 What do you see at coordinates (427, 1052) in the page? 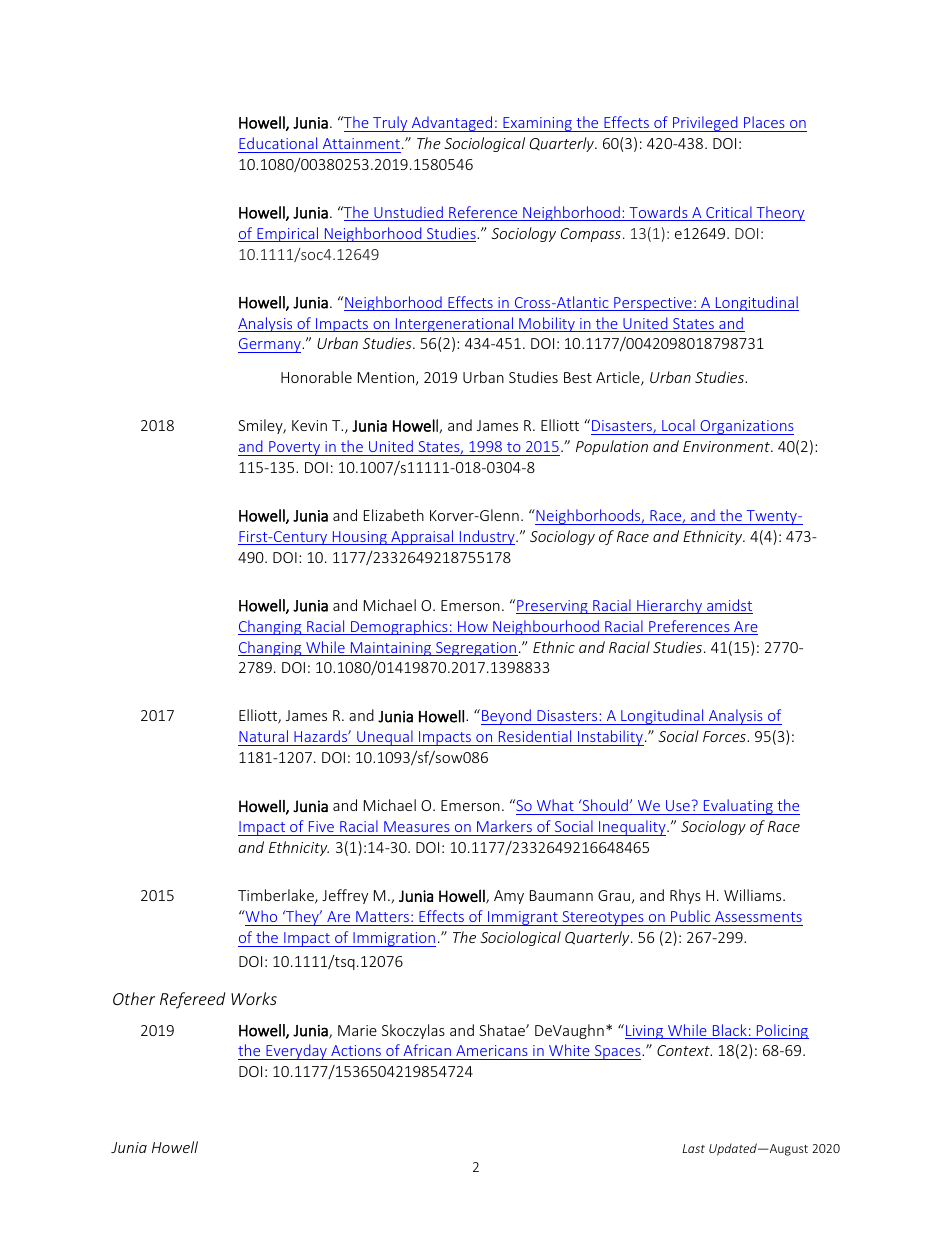
I see `African` at bounding box center [427, 1052].
